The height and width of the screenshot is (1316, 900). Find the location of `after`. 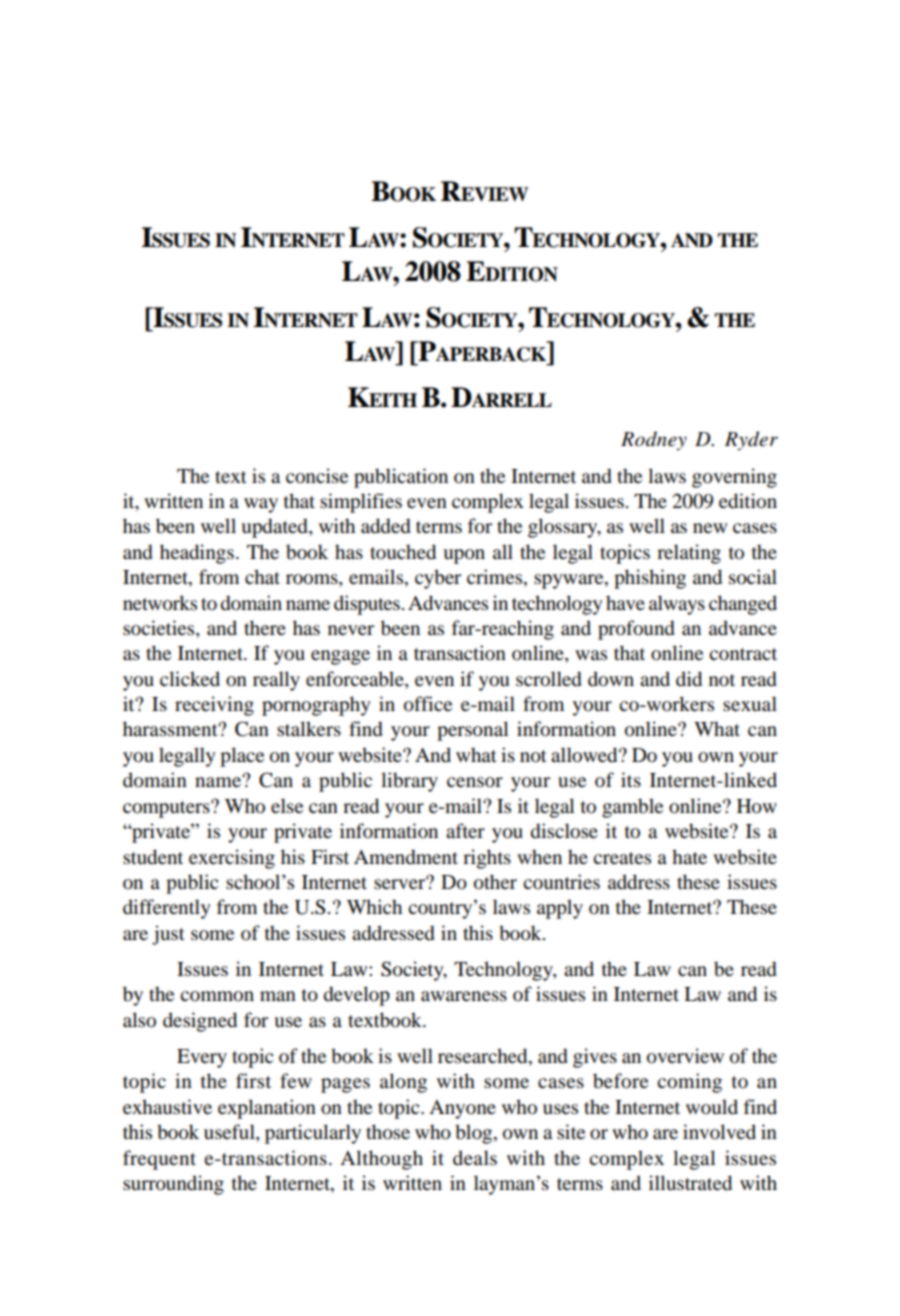

after is located at coordinates (465, 831).
